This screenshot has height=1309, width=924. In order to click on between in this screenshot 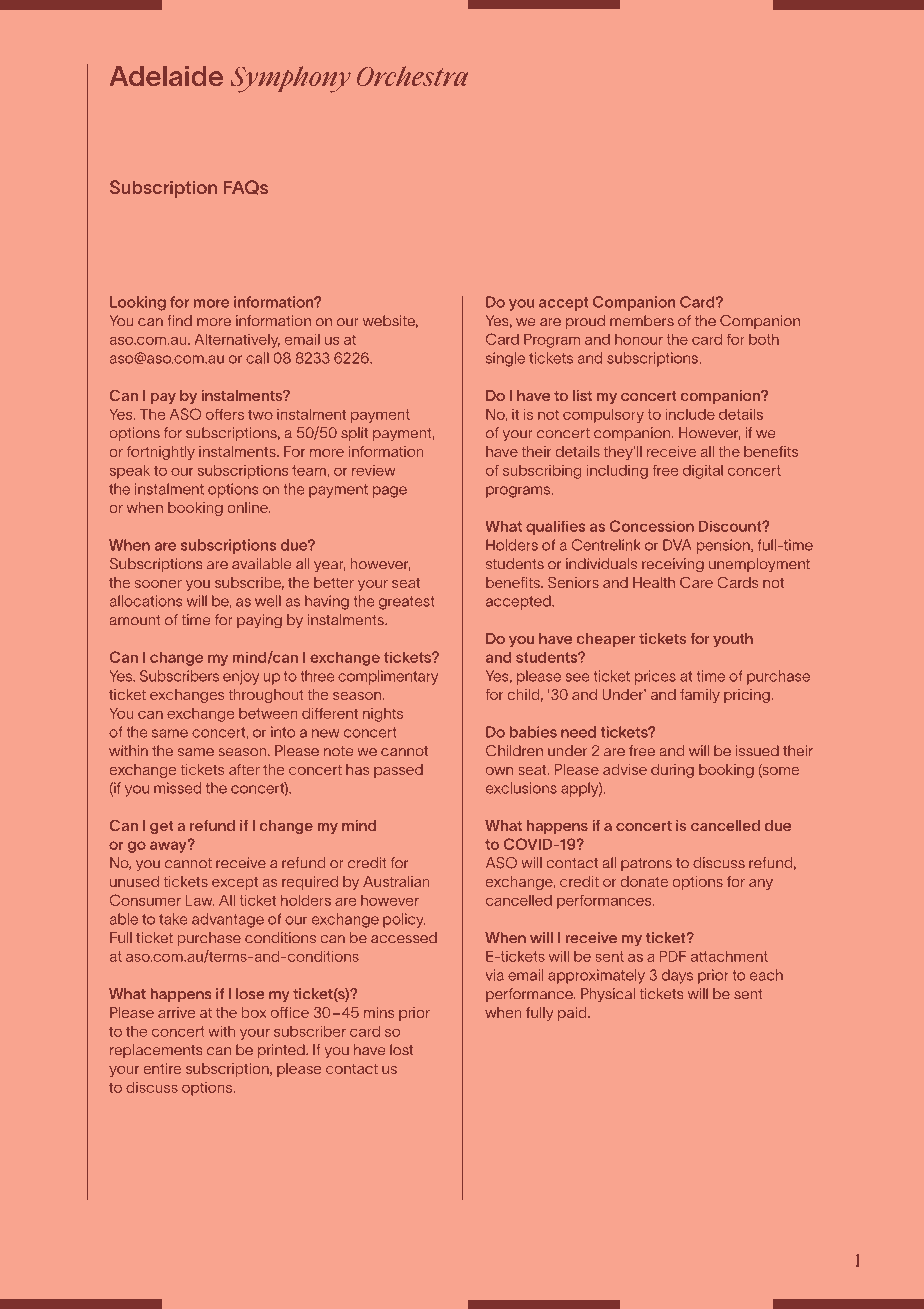, I will do `click(268, 713)`.
